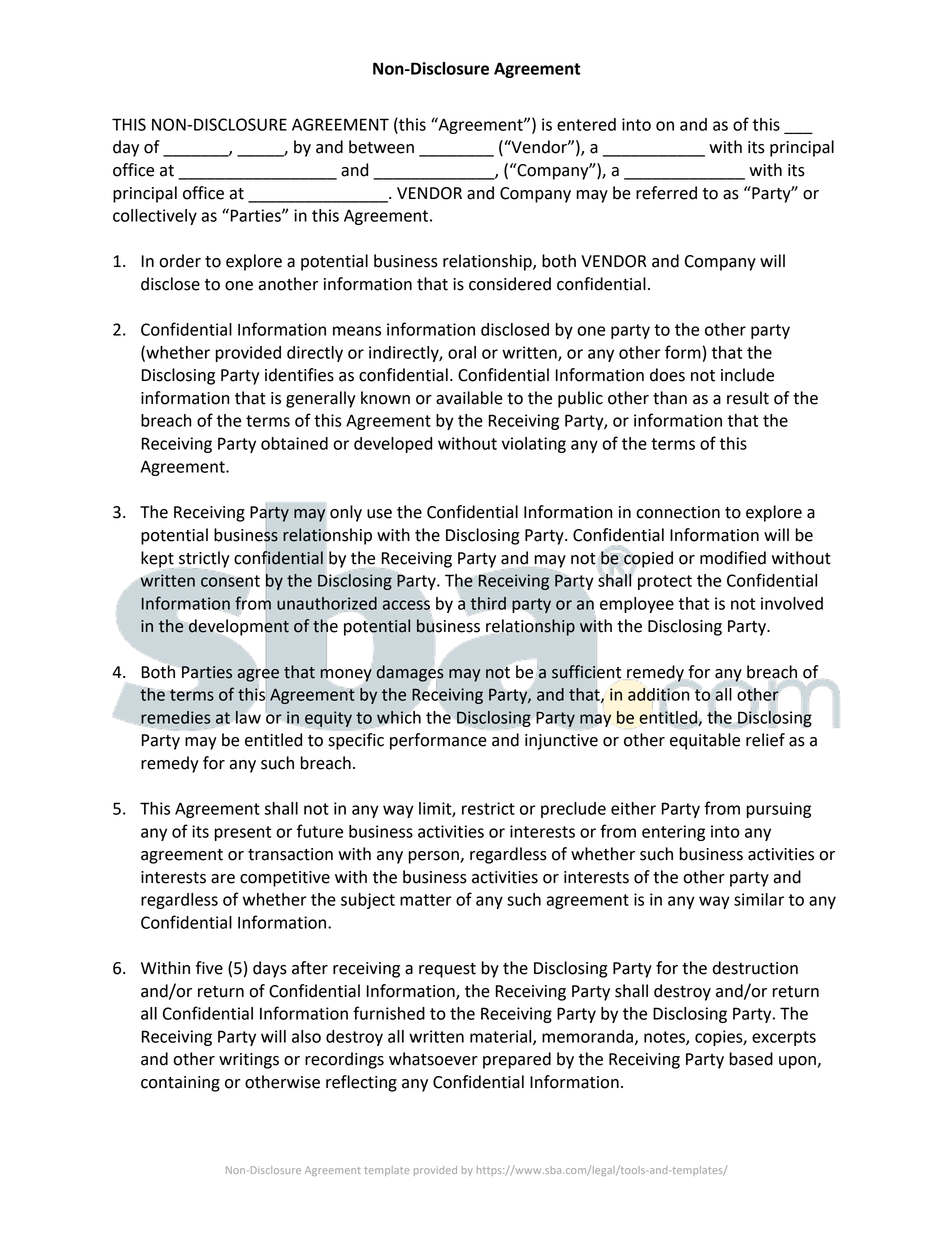  Describe the element at coordinates (381, 147) in the screenshot. I see `between` at that location.
